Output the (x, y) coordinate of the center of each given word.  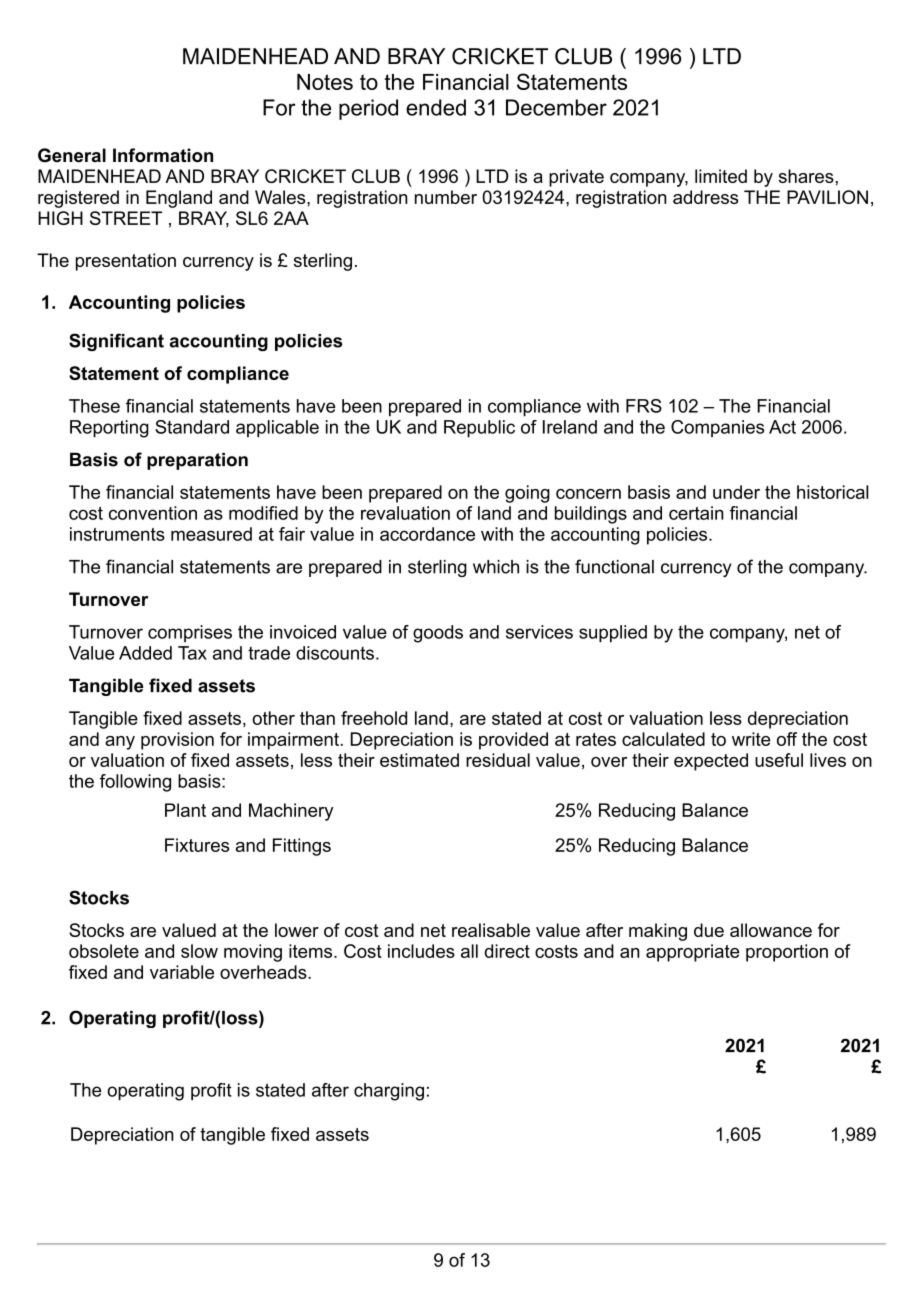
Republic (479, 429)
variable (182, 972)
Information (163, 155)
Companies (717, 428)
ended (436, 107)
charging (389, 1092)
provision (177, 741)
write (751, 739)
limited (721, 176)
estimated (419, 760)
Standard (192, 427)
